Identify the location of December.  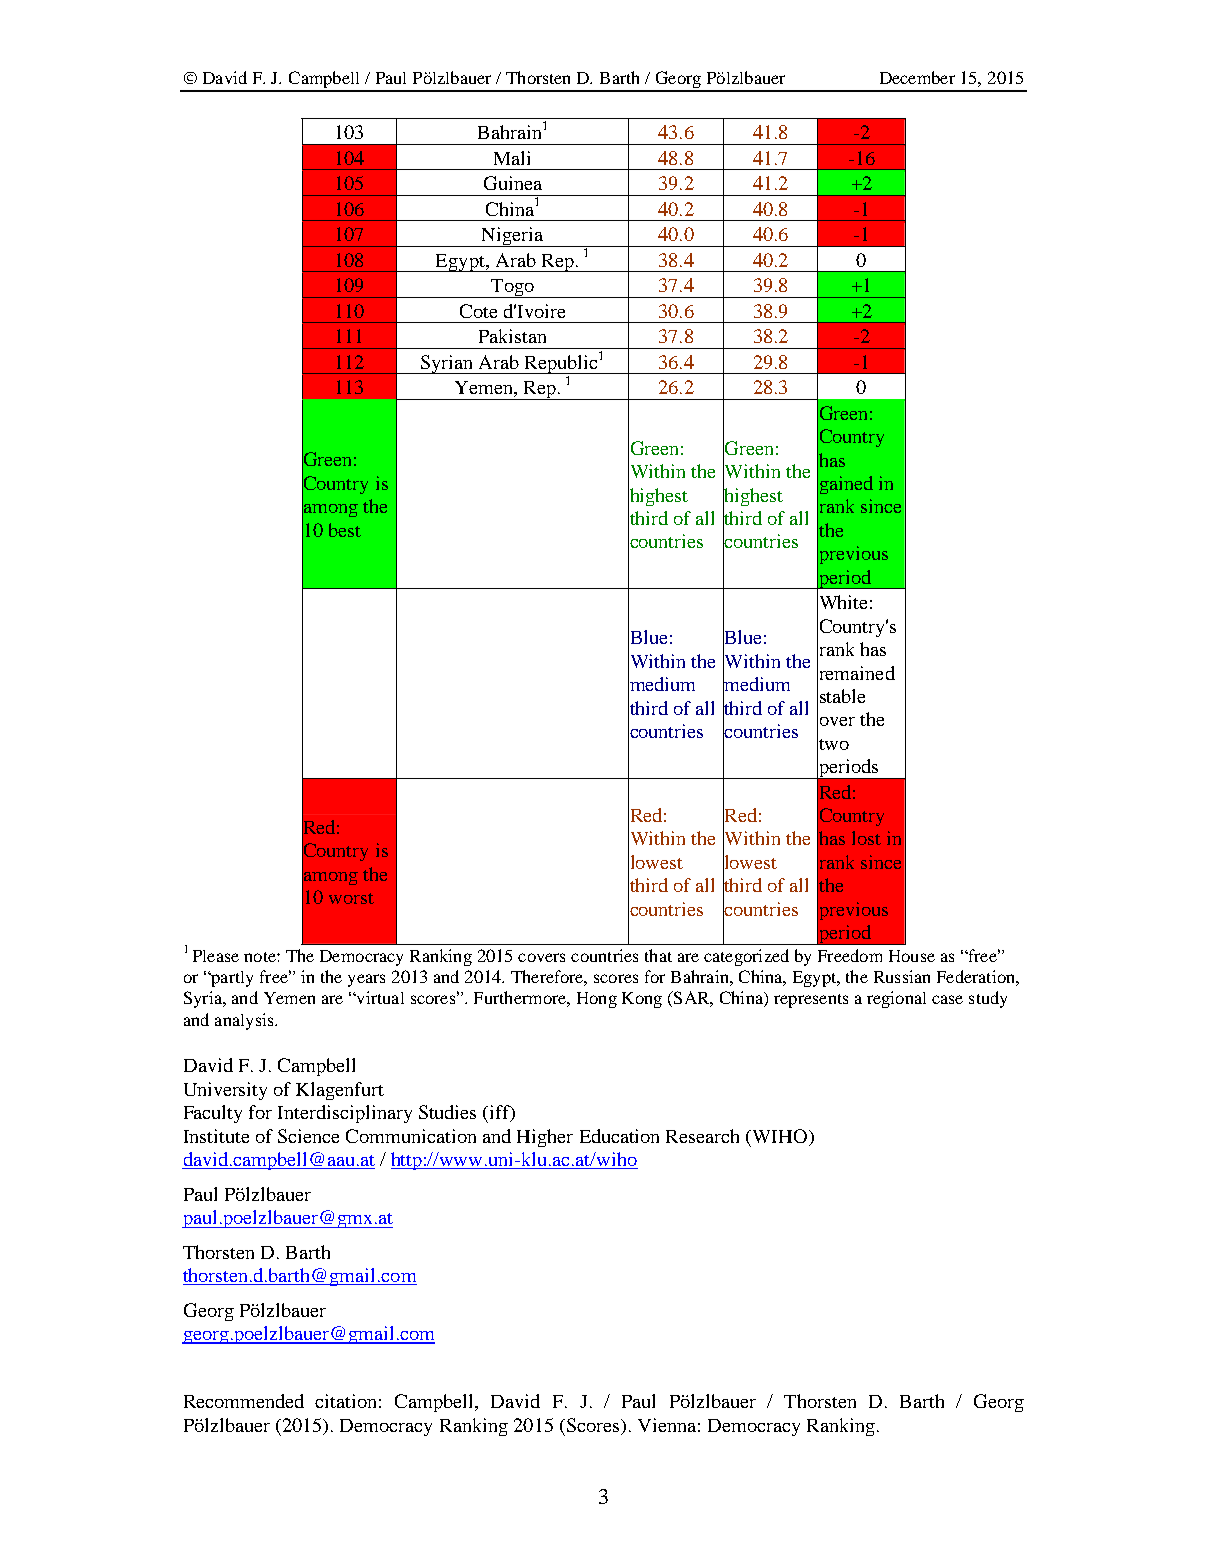
(917, 77).
